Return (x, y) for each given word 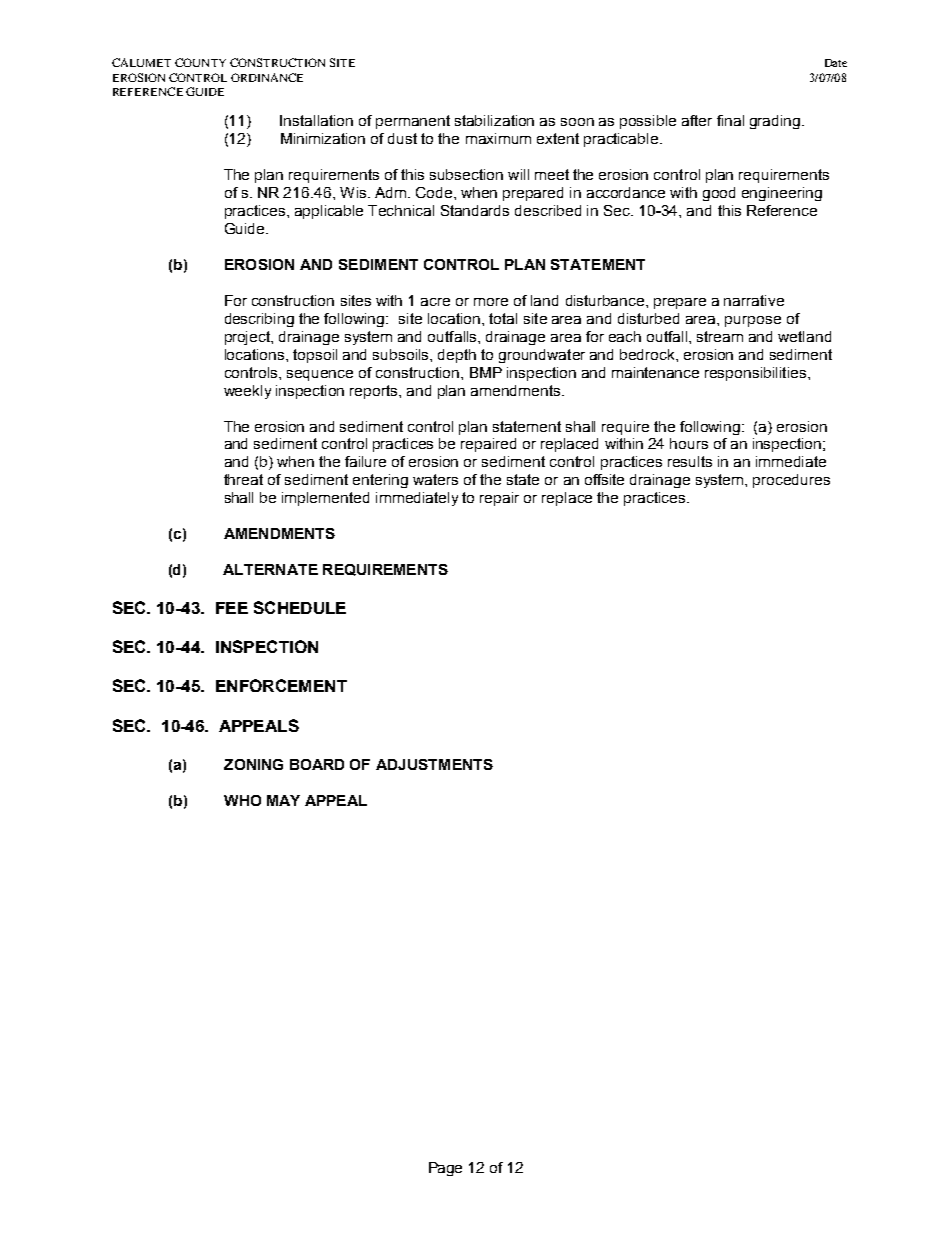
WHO (242, 800)
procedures (791, 481)
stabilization (494, 120)
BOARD (317, 764)
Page (445, 1169)
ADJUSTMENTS (434, 764)
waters (435, 479)
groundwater (542, 356)
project (249, 338)
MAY (283, 800)
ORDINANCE (267, 77)
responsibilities (755, 374)
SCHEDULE (300, 607)
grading (776, 122)
